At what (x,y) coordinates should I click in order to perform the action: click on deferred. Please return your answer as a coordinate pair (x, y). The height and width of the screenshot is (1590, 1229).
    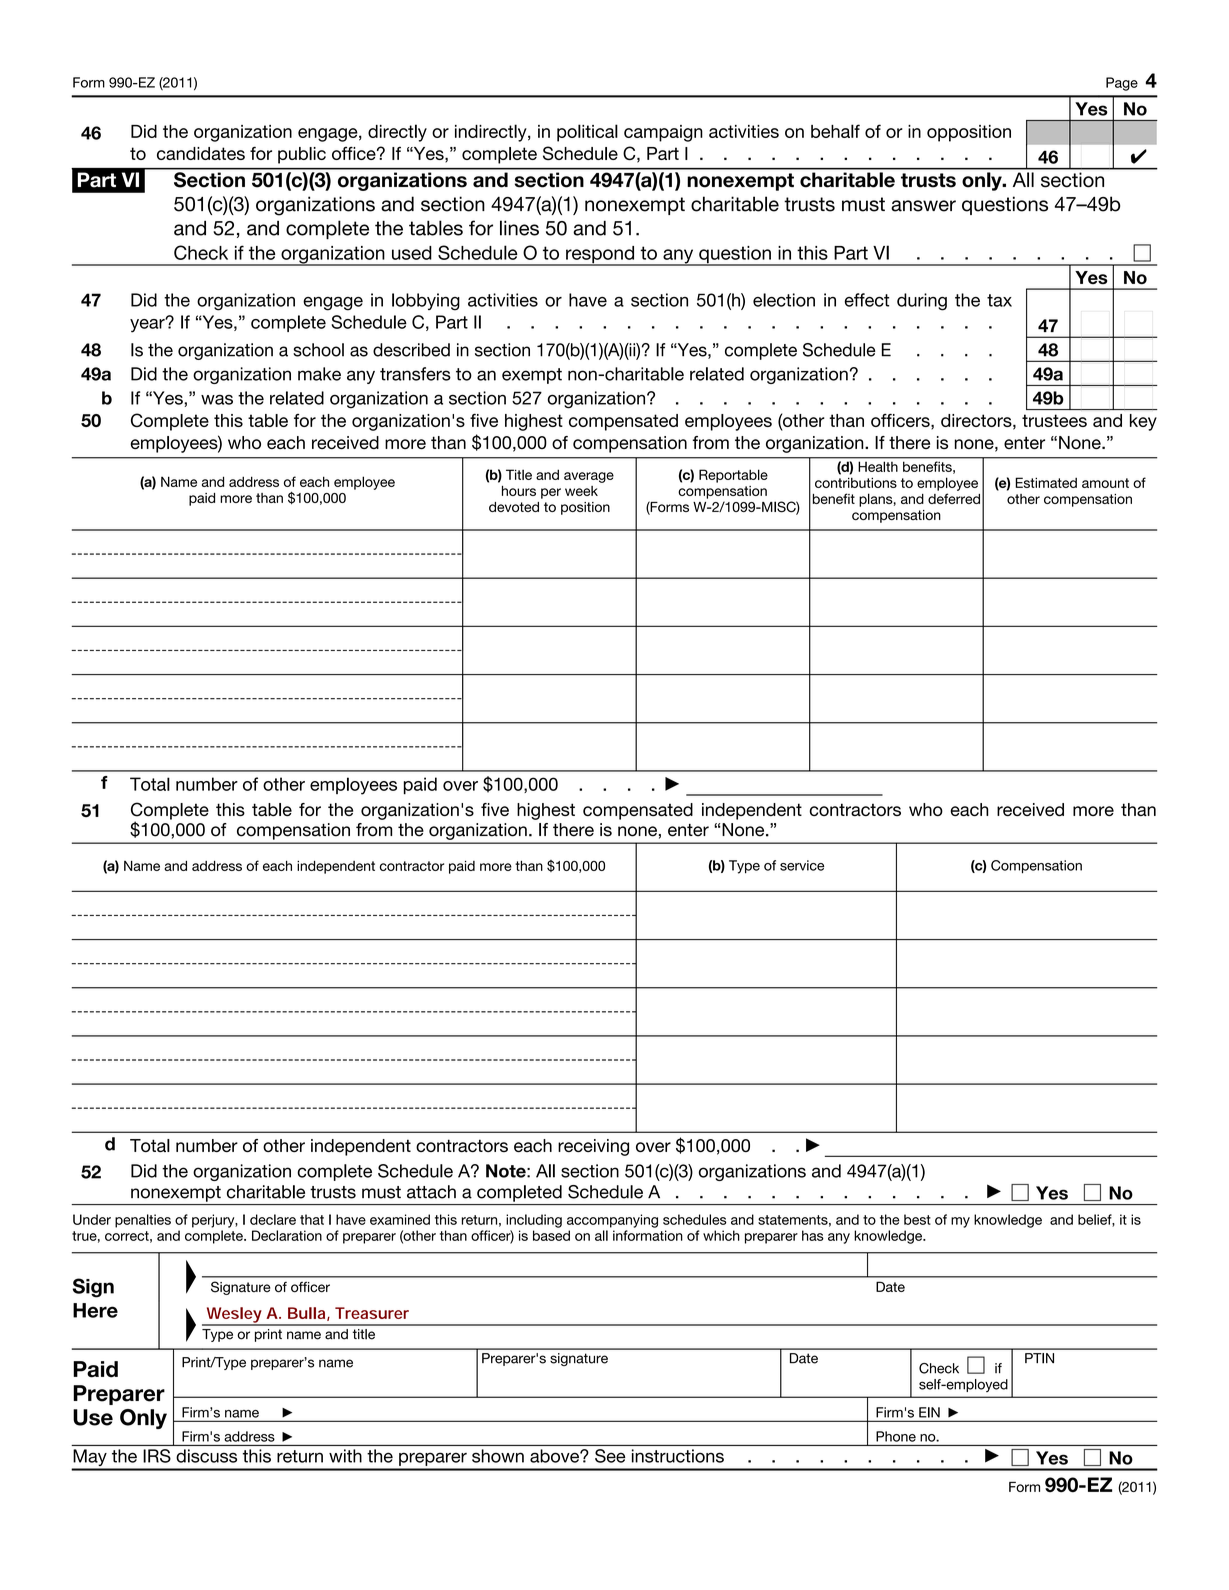
    Looking at the image, I should click on (954, 498).
